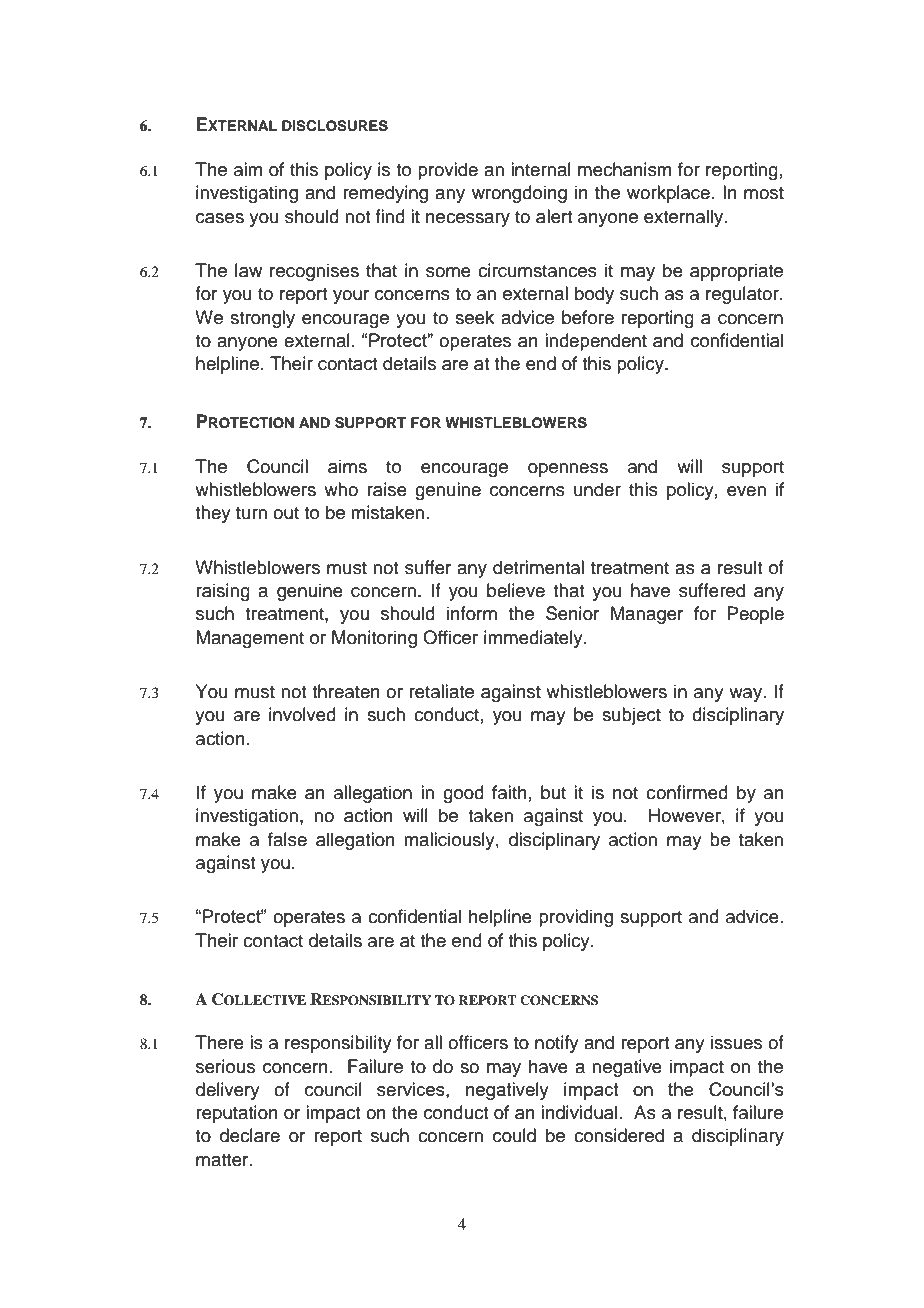 This image has width=924, height=1308. I want to click on providing, so click(576, 918).
